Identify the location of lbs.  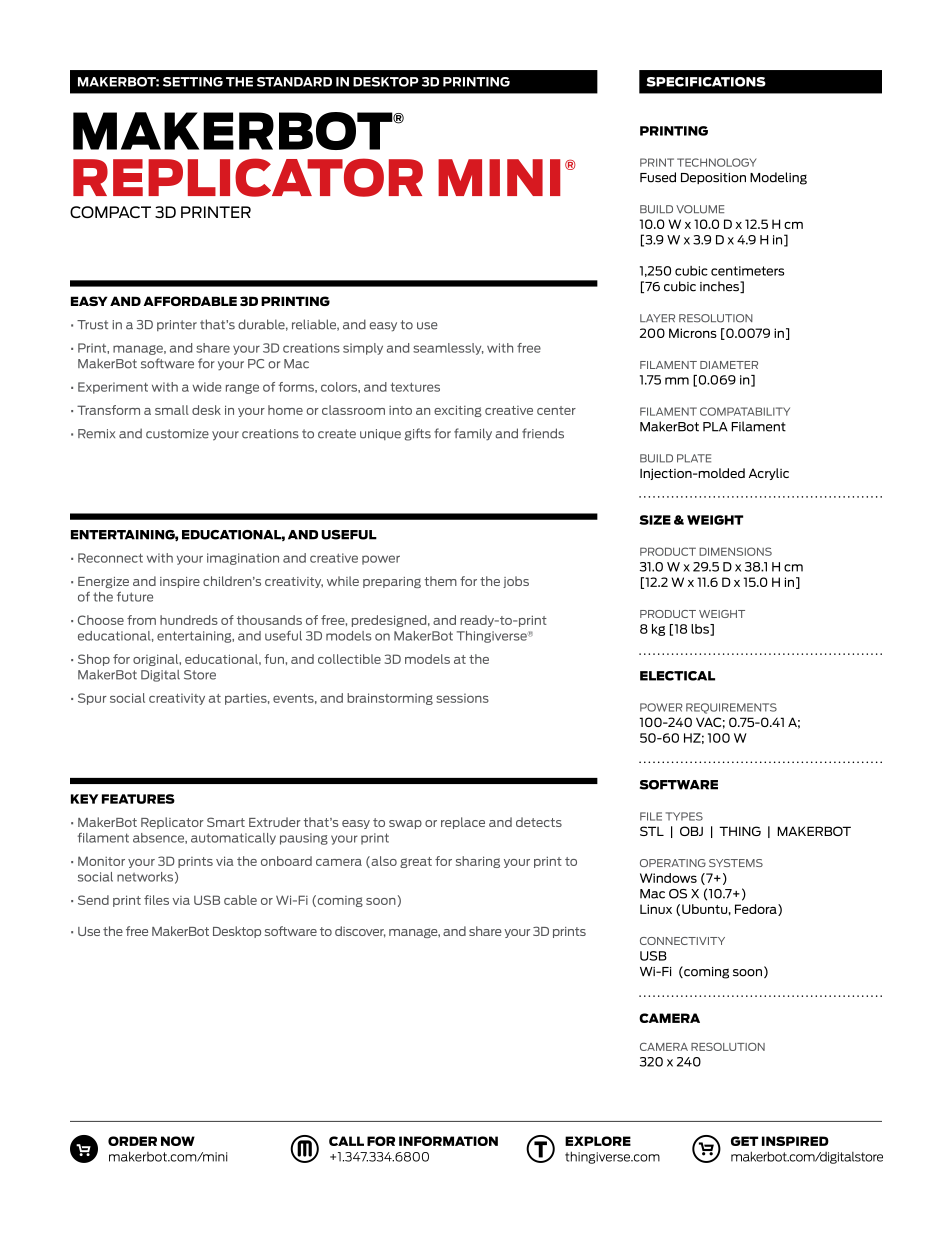
(701, 630).
